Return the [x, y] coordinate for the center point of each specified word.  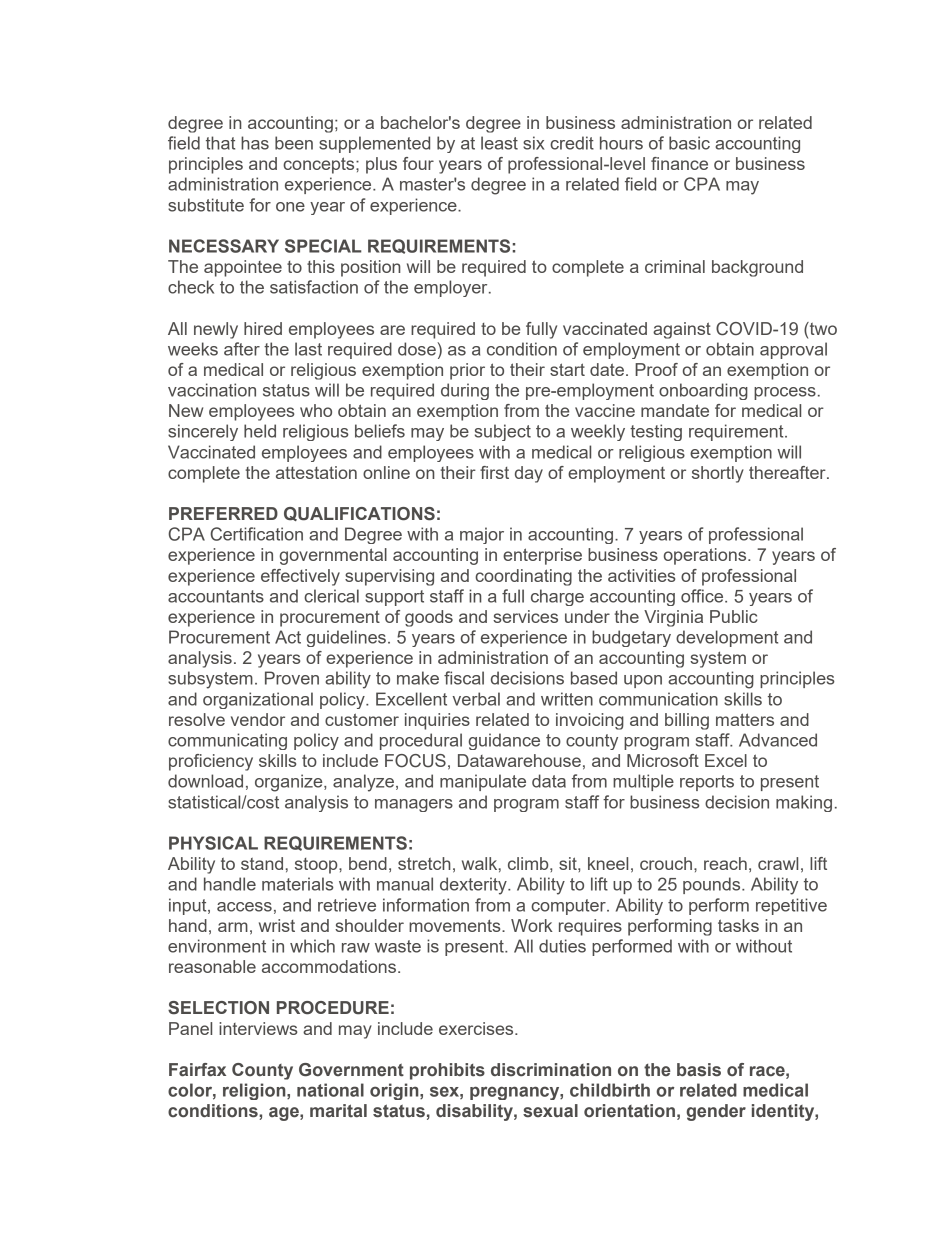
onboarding [703, 391]
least [499, 143]
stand [262, 863]
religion [255, 1091]
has [255, 143]
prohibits [447, 1071]
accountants [216, 596]
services [525, 616]
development [727, 638]
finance [679, 163]
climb [529, 863]
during [465, 391]
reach [725, 863]
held [260, 431]
